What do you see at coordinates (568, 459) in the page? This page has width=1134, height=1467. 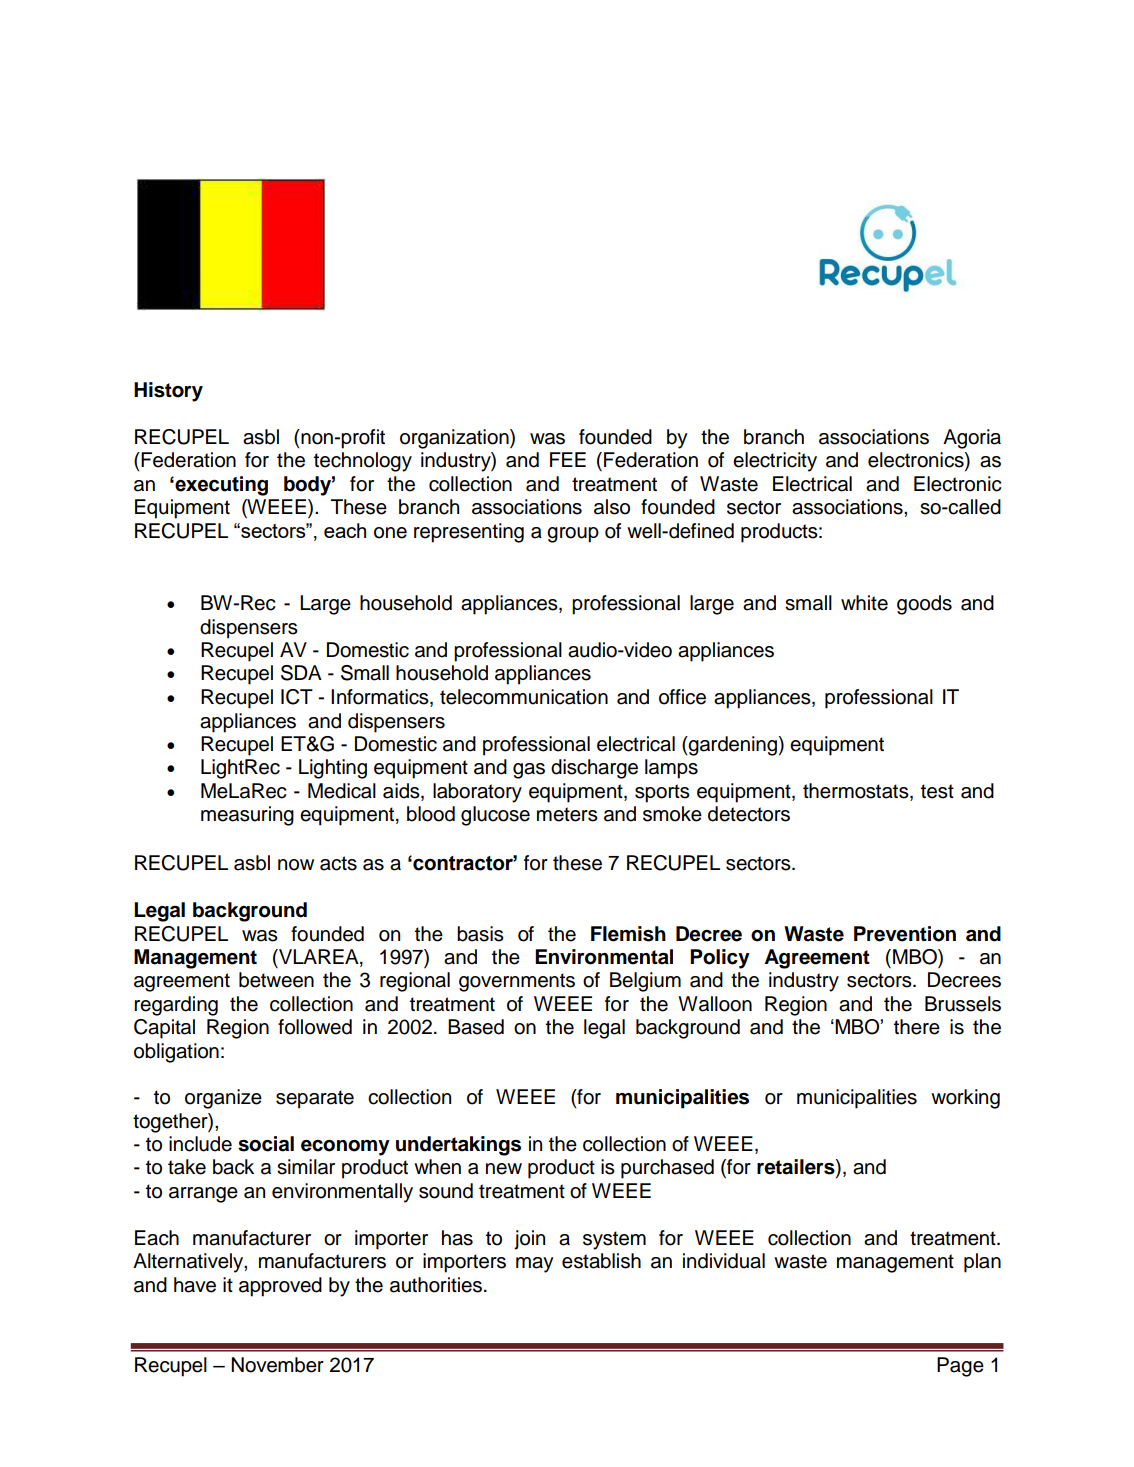 I see `FEE` at bounding box center [568, 459].
